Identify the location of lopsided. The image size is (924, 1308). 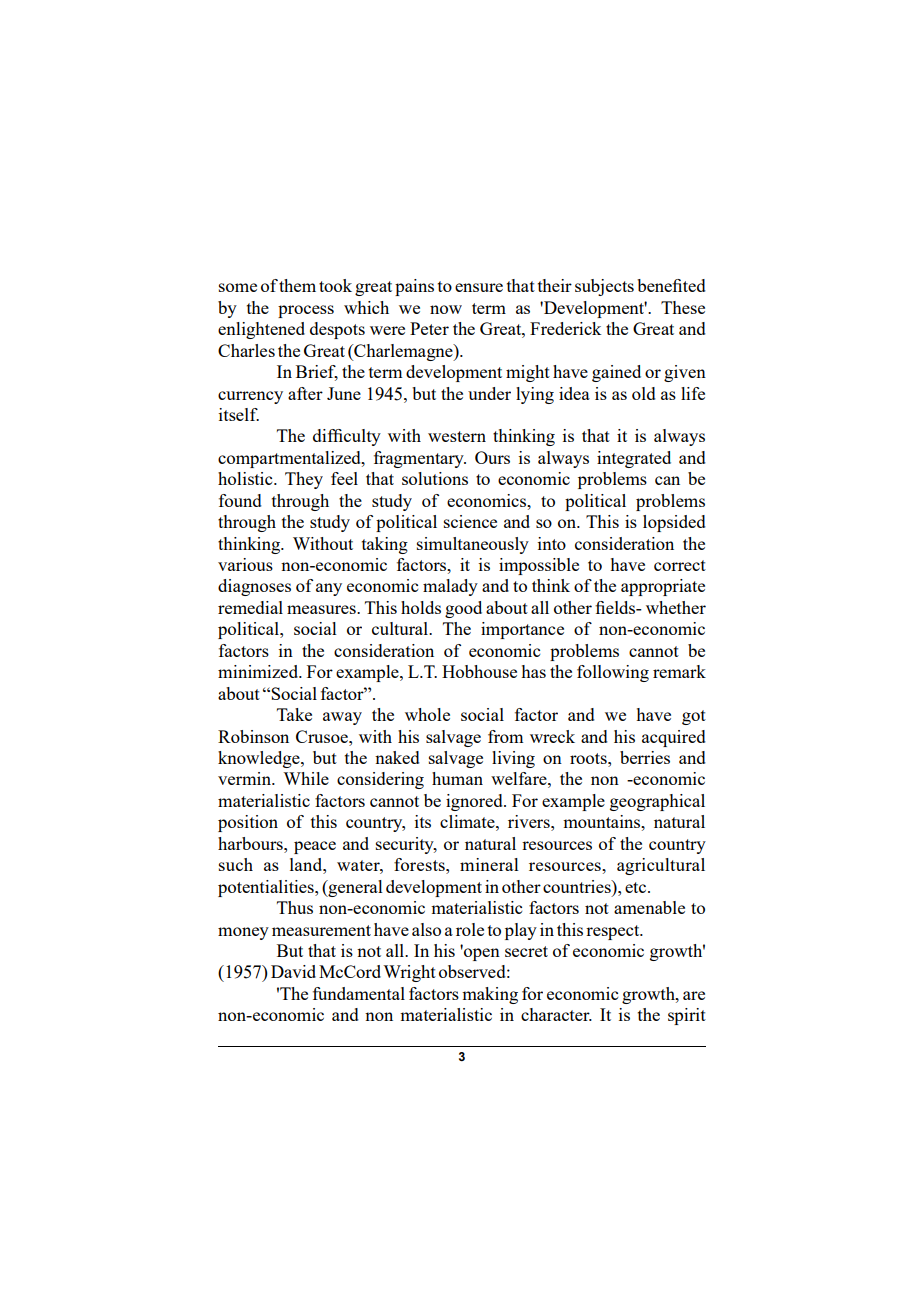
(674, 523).
